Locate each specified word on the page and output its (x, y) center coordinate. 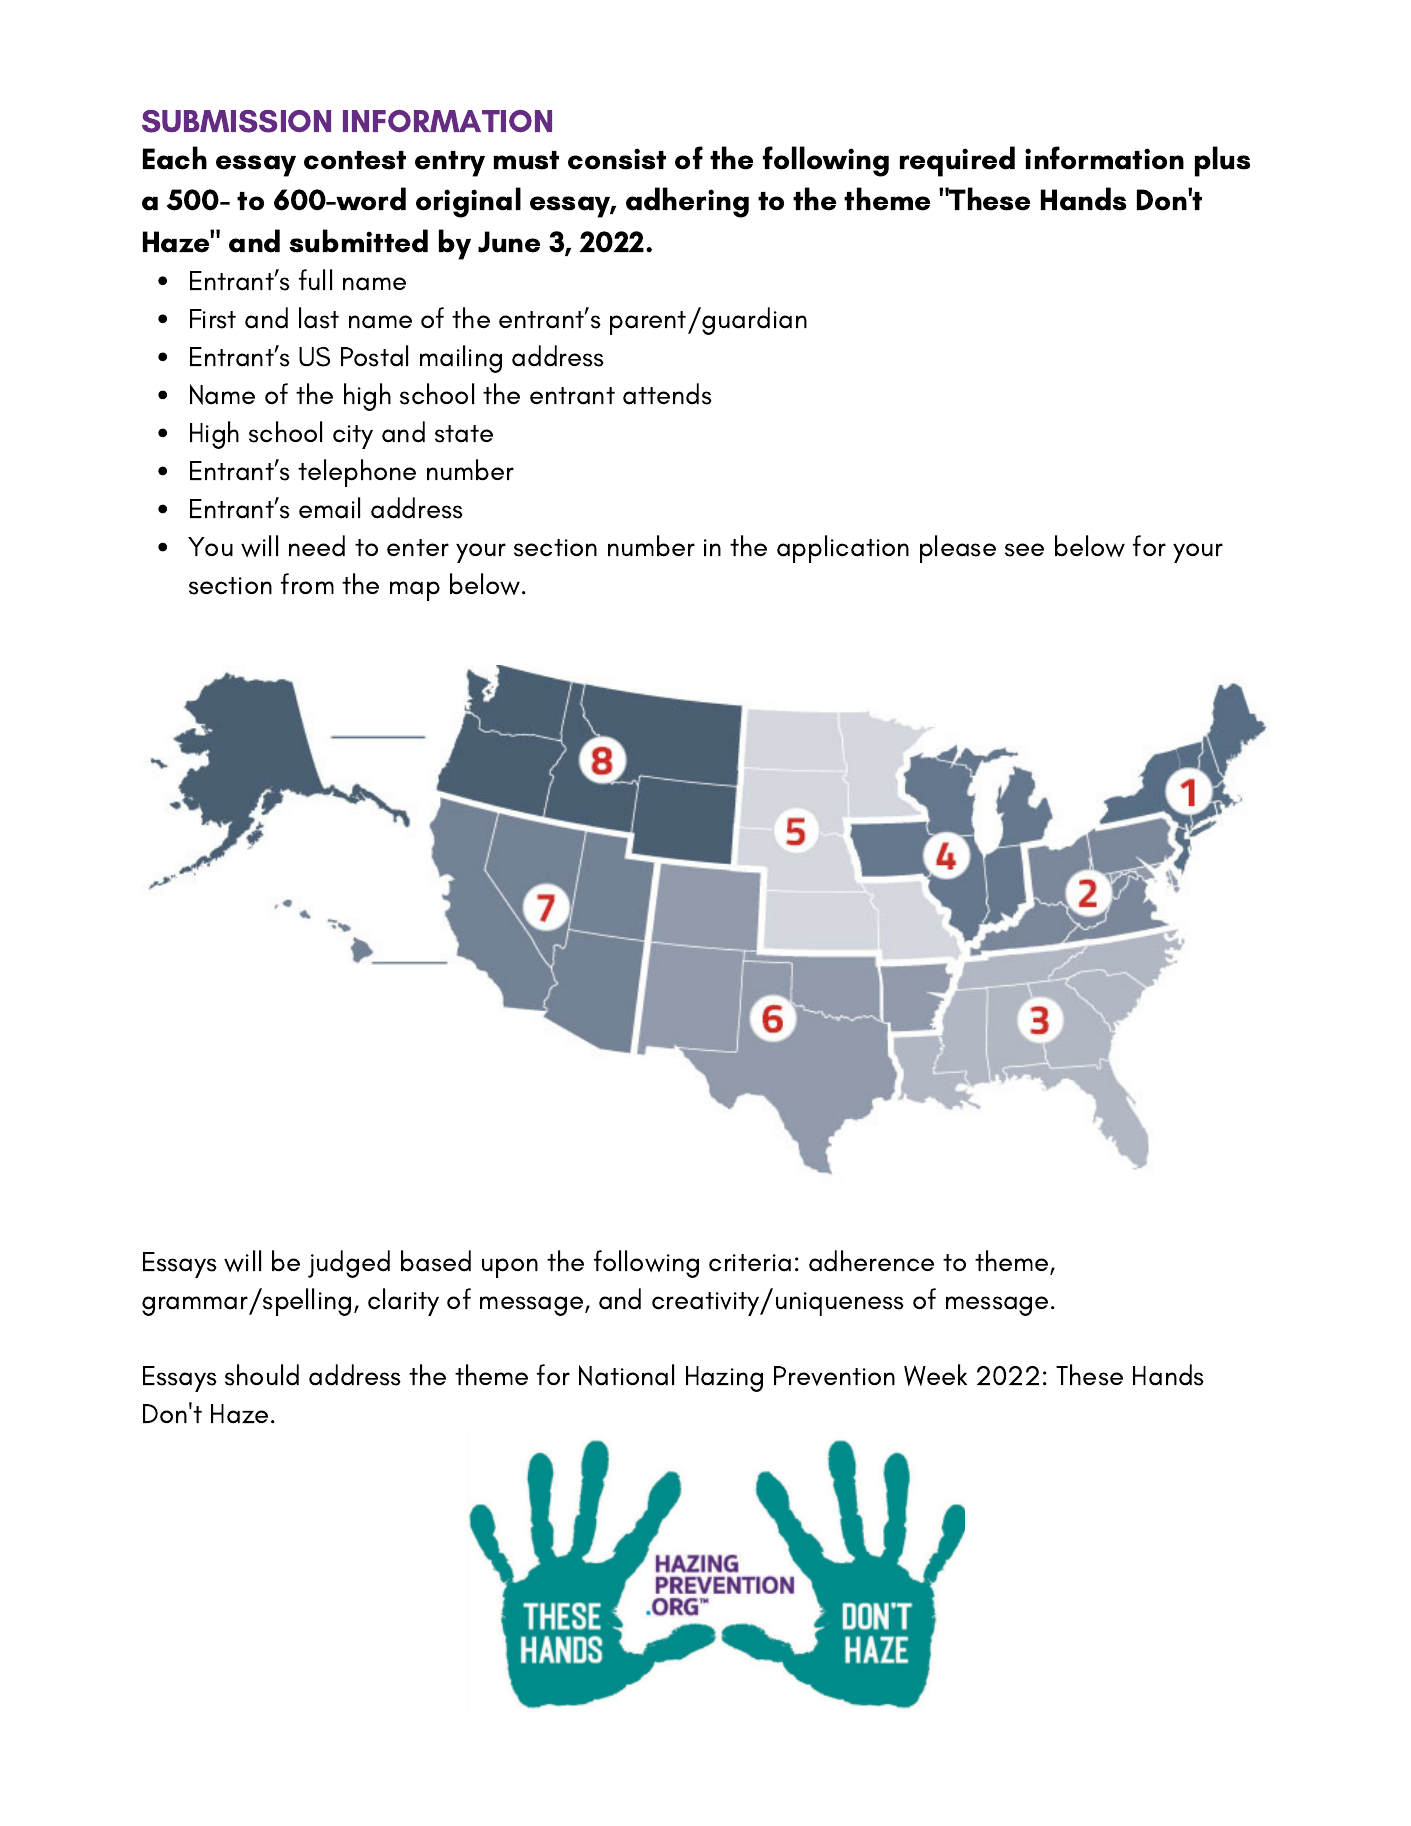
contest (355, 160)
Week (935, 1375)
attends (667, 394)
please (958, 549)
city (353, 437)
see (1024, 550)
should (262, 1375)
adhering (687, 202)
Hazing (724, 1379)
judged (349, 1264)
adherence (871, 1261)
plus (1222, 161)
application (843, 549)
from (307, 583)
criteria (750, 1263)
